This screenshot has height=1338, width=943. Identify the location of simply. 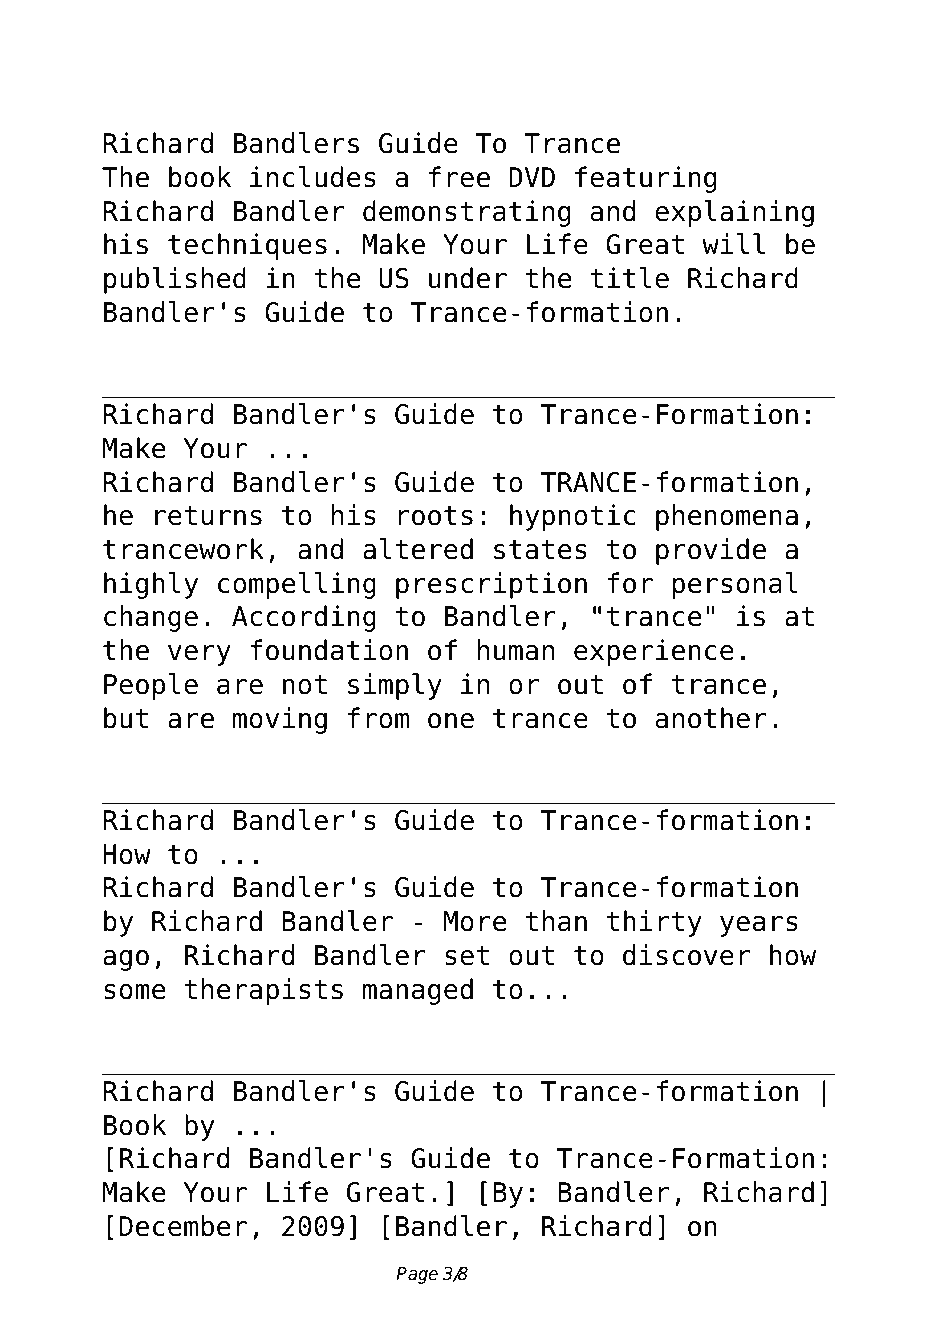
(395, 686).
